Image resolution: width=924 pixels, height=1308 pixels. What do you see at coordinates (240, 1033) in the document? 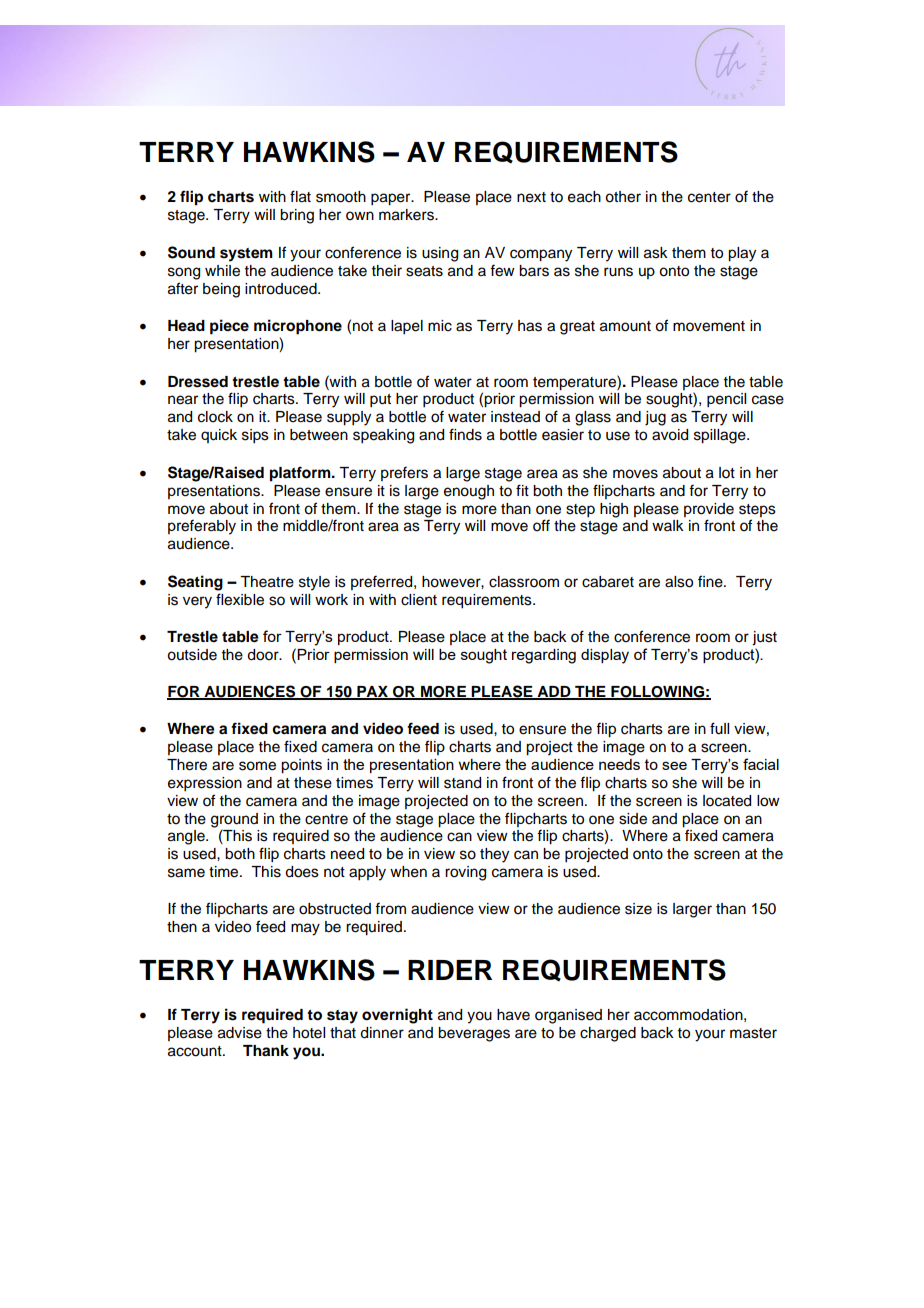
I see `advise` at bounding box center [240, 1033].
